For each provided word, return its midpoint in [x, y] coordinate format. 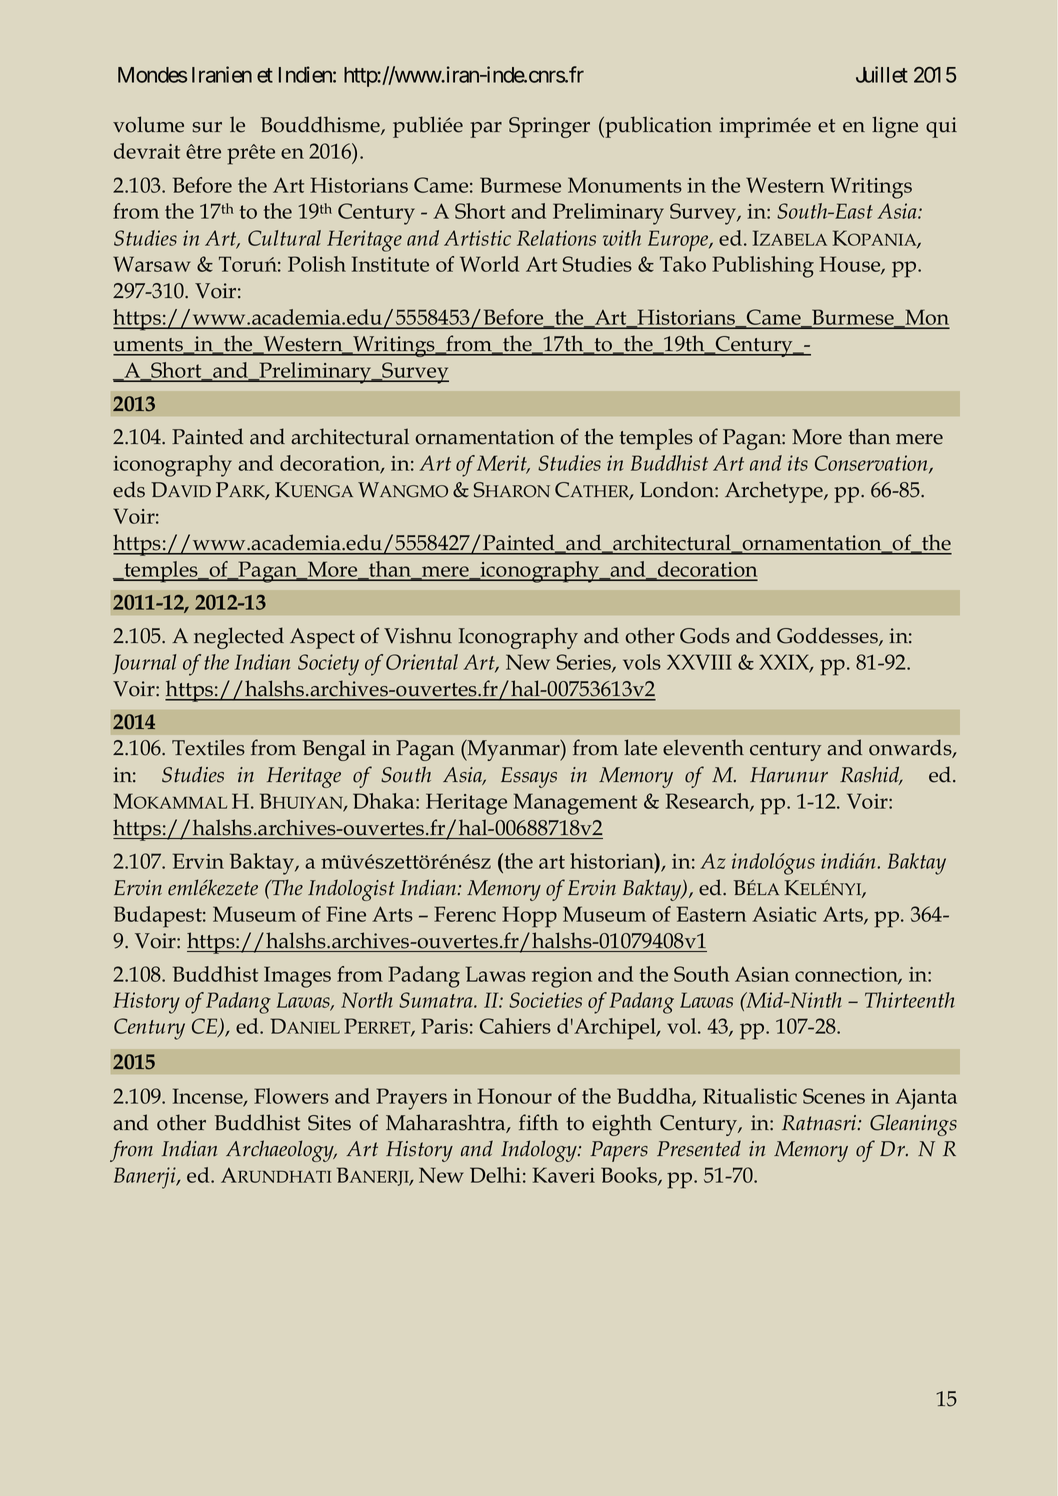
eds [129, 489]
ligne [895, 127]
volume [148, 124]
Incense [209, 1097]
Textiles [208, 747]
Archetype [775, 492]
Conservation [872, 464]
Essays [529, 777]
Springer [549, 127]
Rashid [871, 775]
